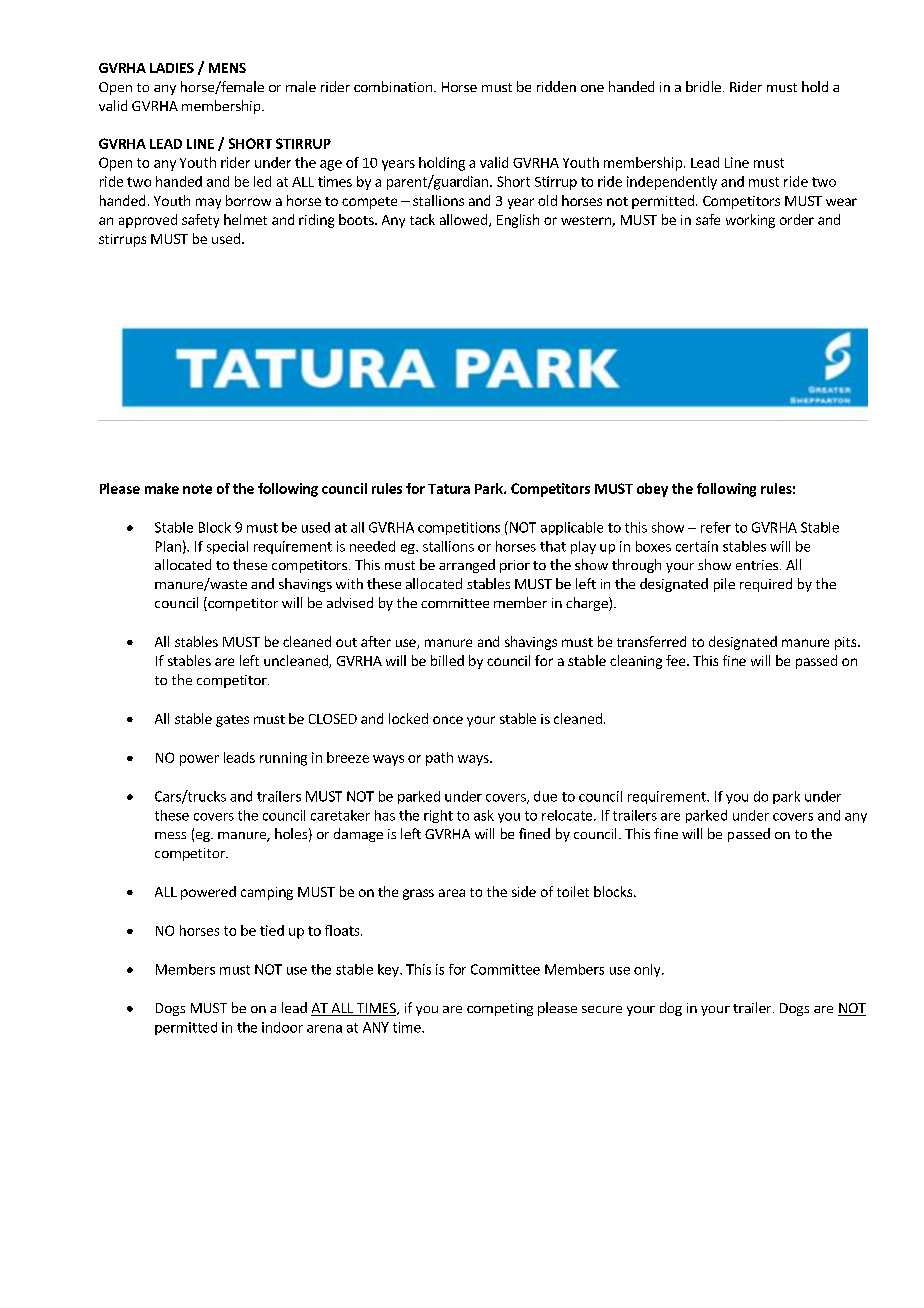  I want to click on ridden, so click(556, 86).
